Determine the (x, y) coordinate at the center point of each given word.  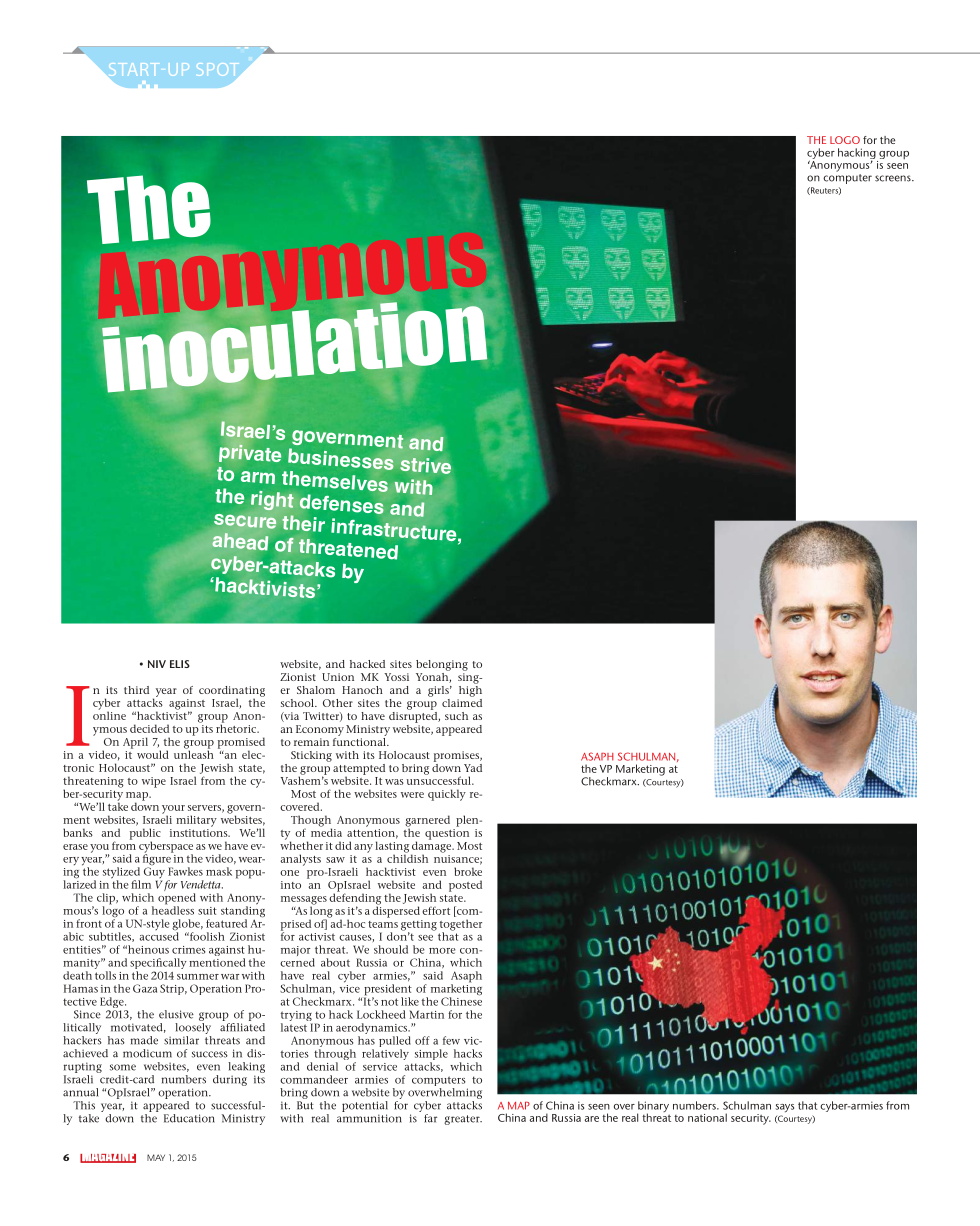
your (173, 810)
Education (189, 1118)
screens (894, 178)
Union (338, 677)
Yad (473, 768)
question (447, 834)
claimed (462, 701)
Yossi (396, 677)
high (470, 690)
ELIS (180, 664)
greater (463, 1120)
